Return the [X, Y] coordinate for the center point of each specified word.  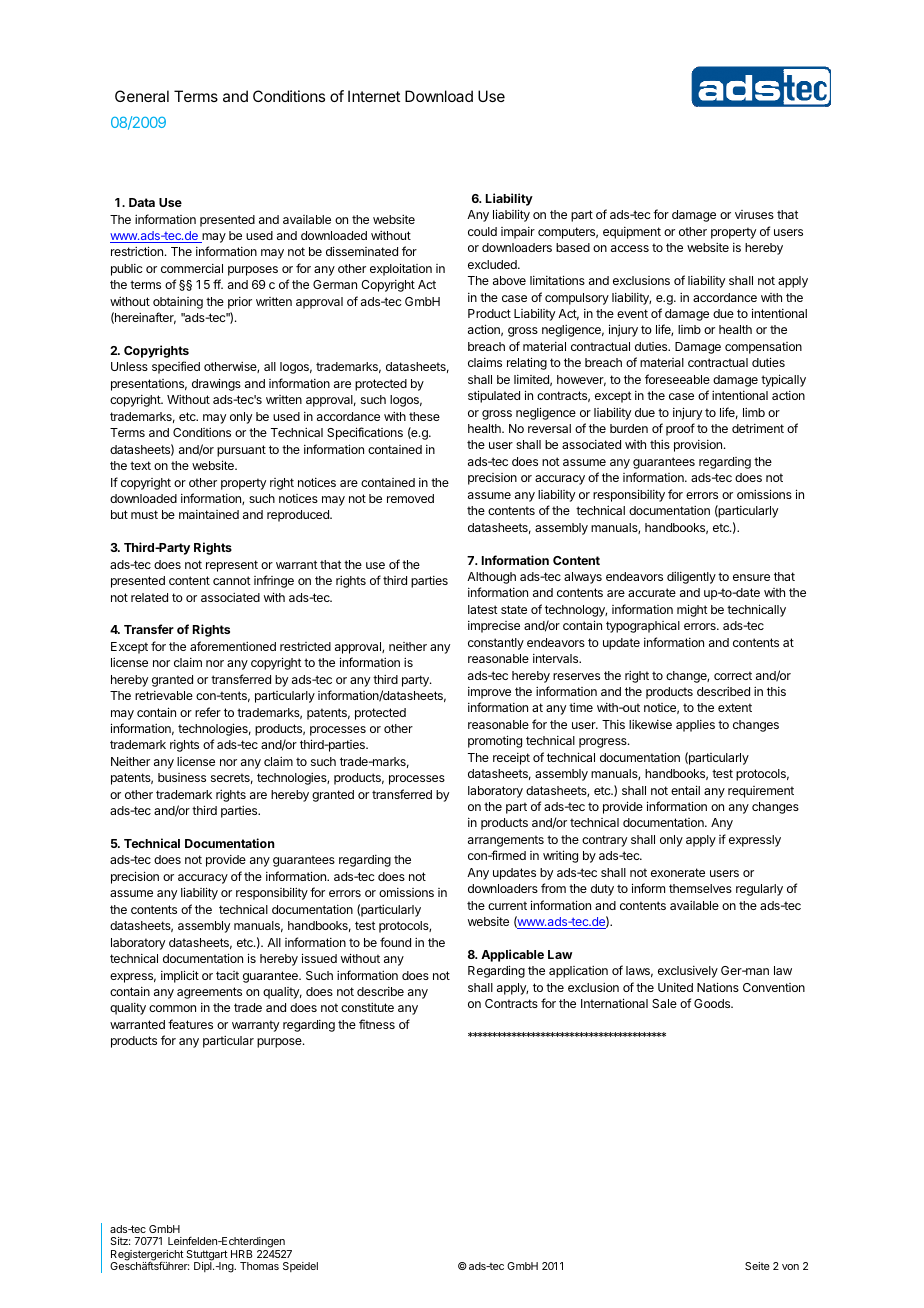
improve [489, 693]
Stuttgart [207, 1256]
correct [733, 675]
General [142, 96]
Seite [757, 1266]
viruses [754, 214]
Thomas [259, 1266]
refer [208, 712]
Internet [374, 96]
